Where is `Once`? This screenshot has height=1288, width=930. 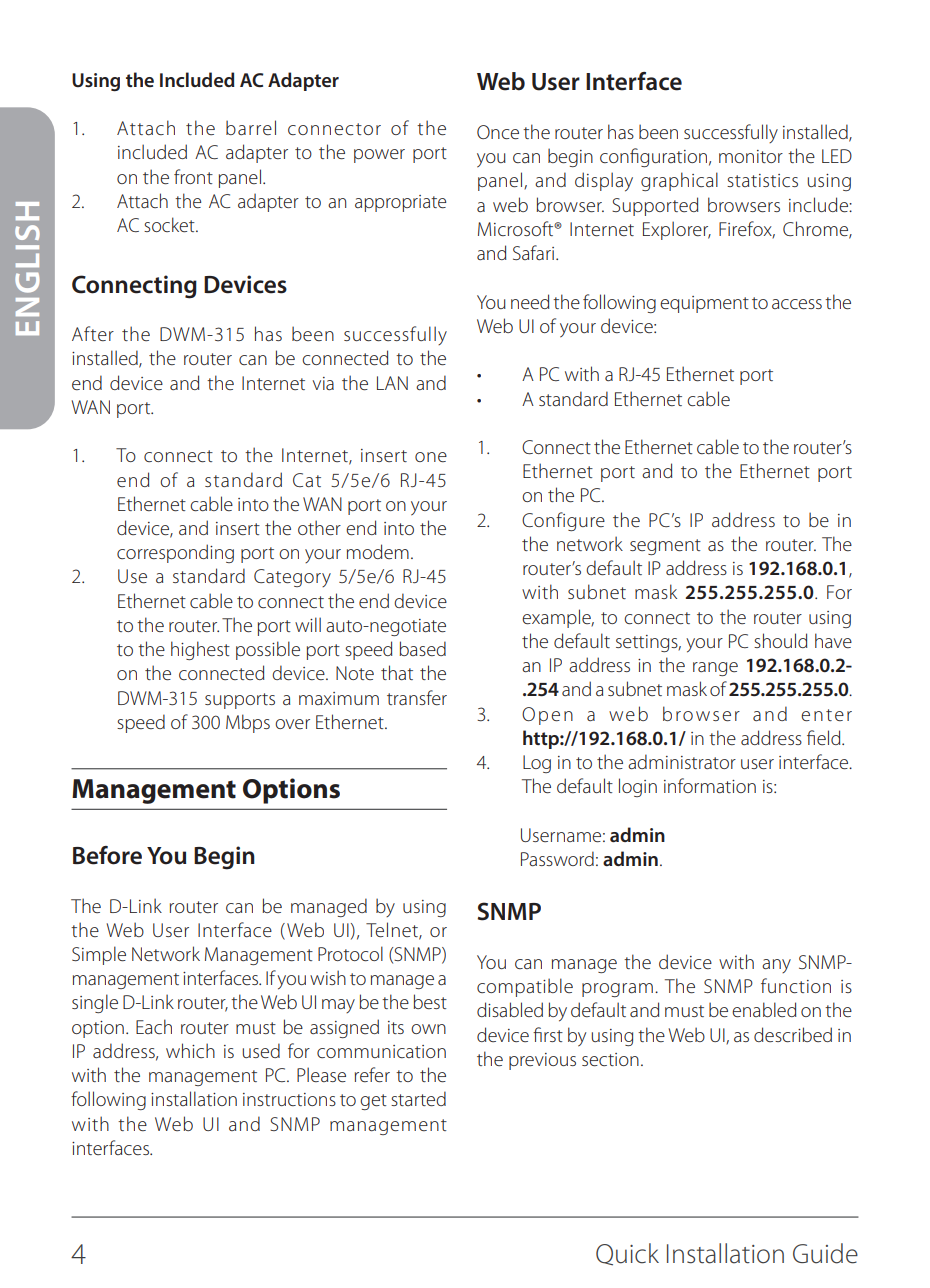
Once is located at coordinates (498, 132).
